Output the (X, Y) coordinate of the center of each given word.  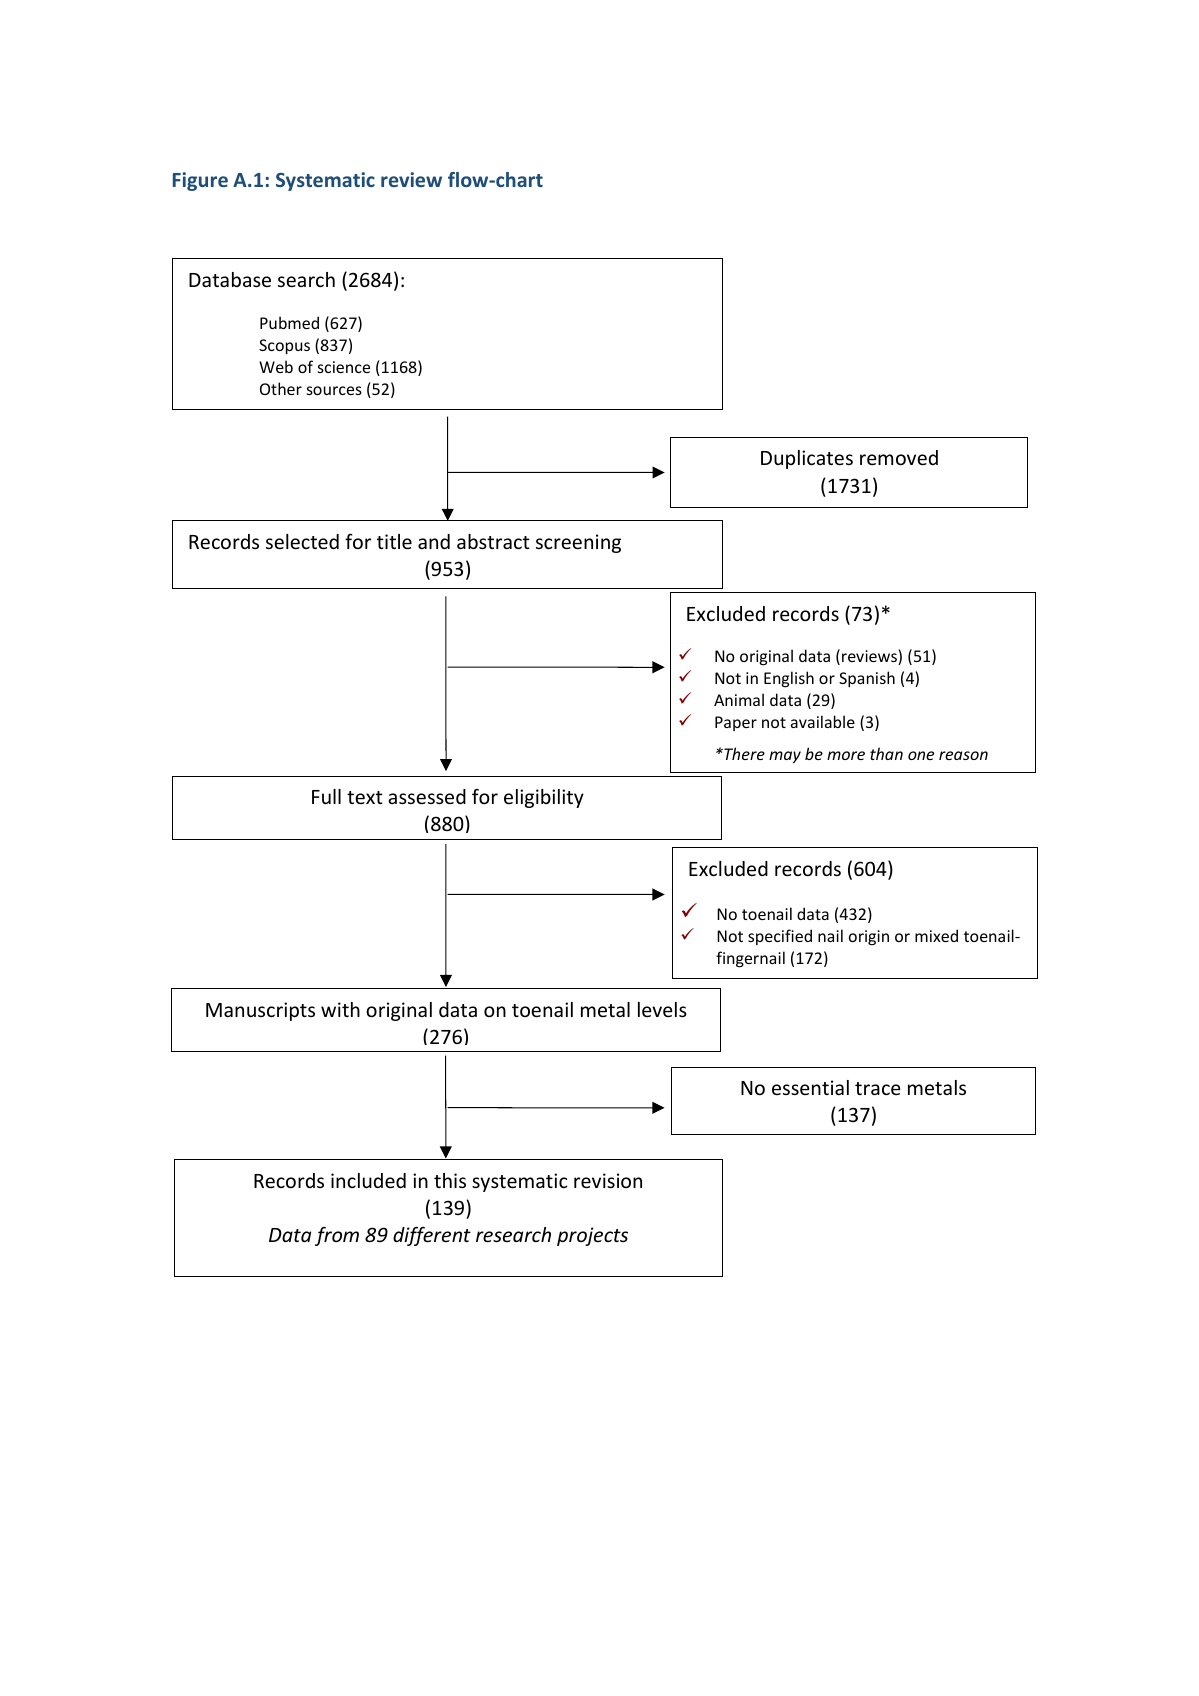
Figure (200, 181)
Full (326, 796)
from (337, 1236)
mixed (936, 935)
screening (578, 543)
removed (899, 457)
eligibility (544, 798)
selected (302, 541)
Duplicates (807, 459)
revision (608, 1180)
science (344, 367)
